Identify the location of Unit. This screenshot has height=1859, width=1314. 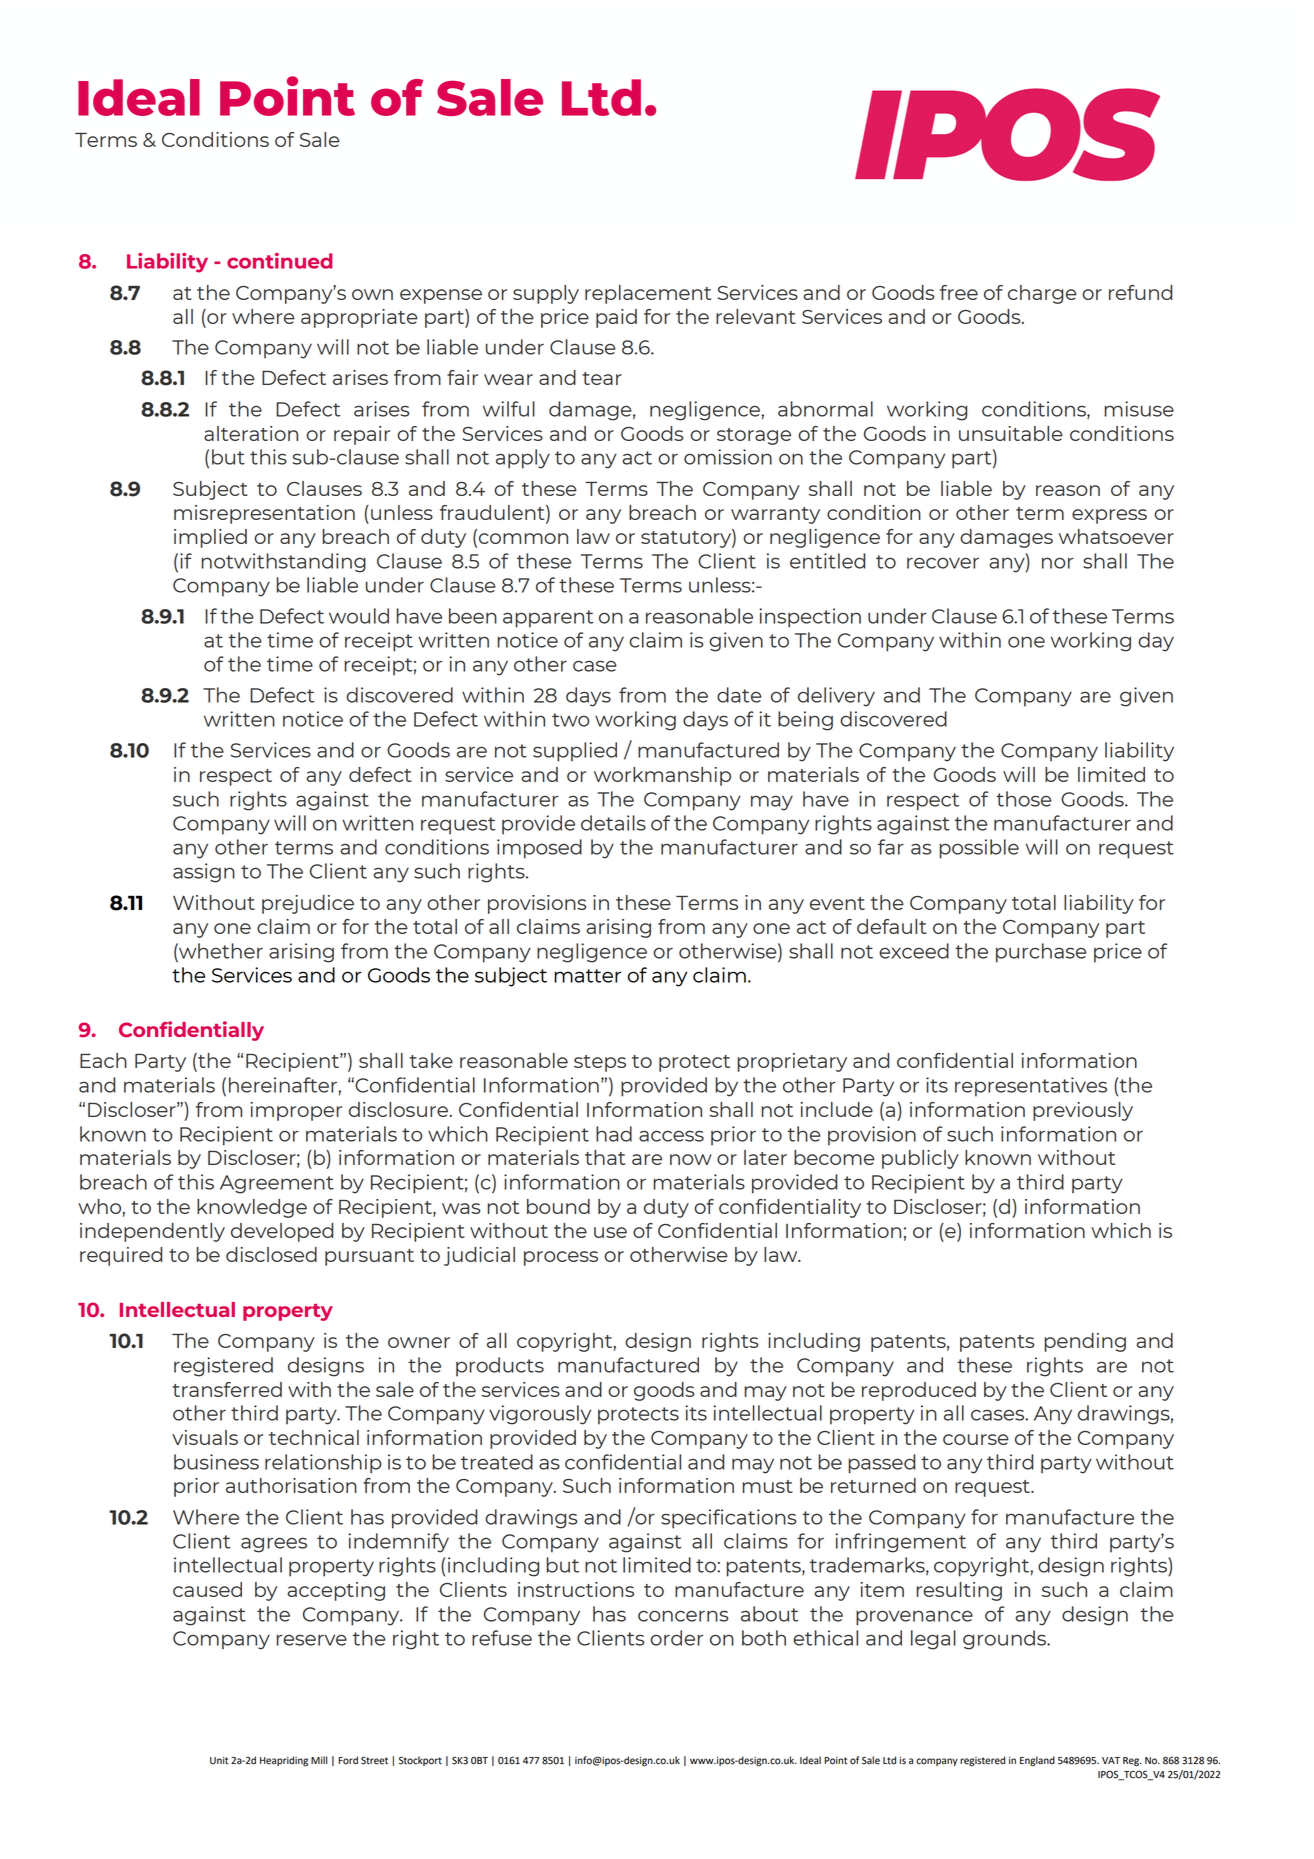
(219, 1761).
